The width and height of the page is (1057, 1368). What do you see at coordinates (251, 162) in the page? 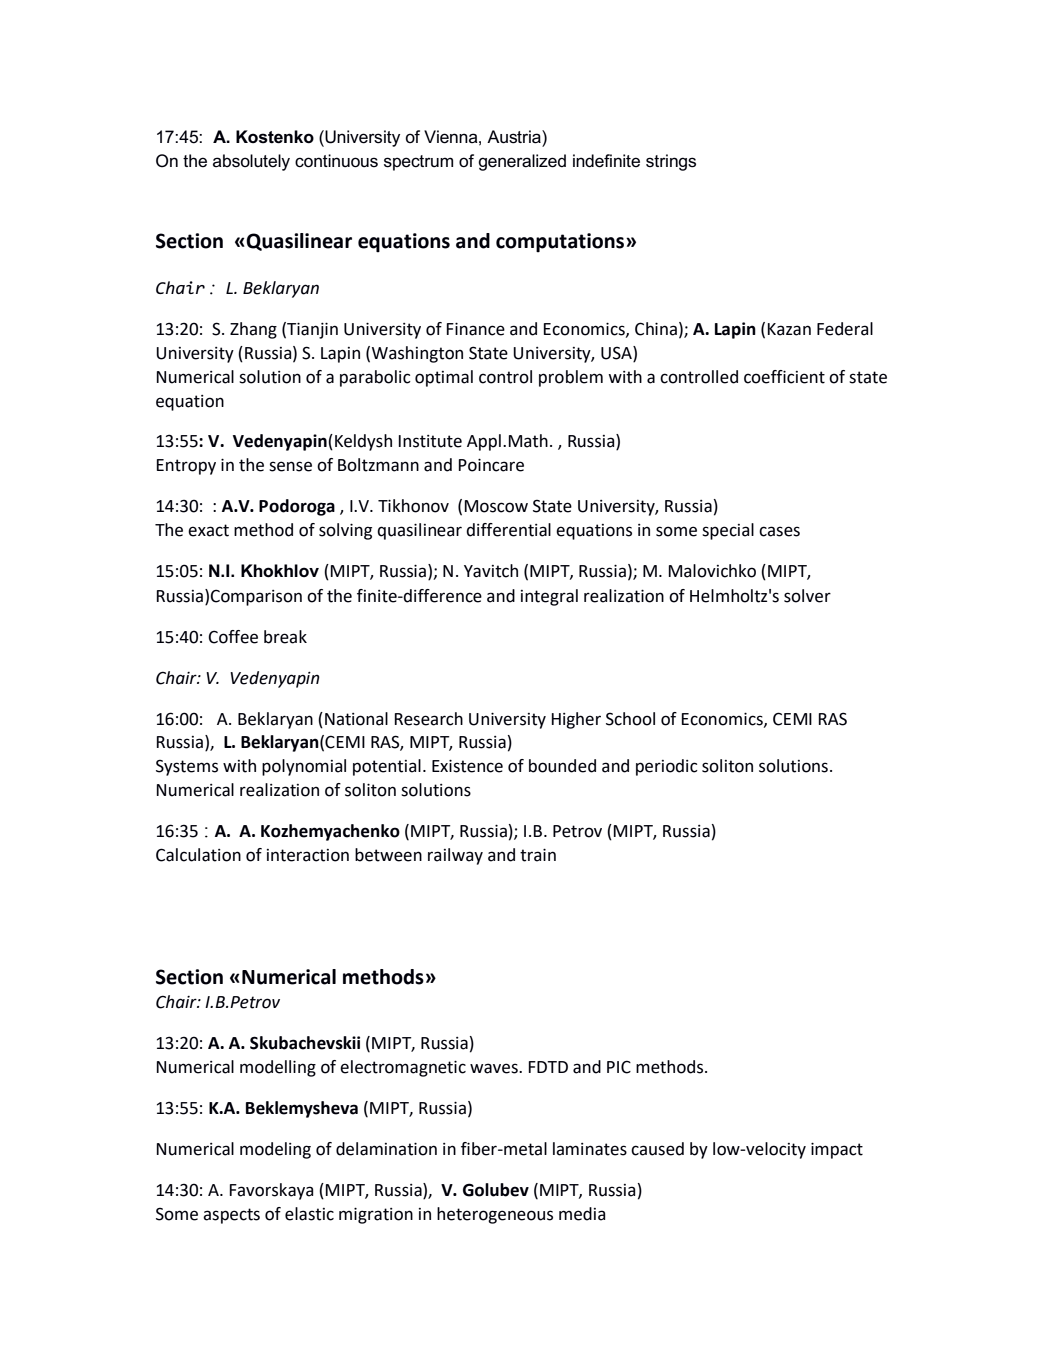
I see `absolutely` at bounding box center [251, 162].
